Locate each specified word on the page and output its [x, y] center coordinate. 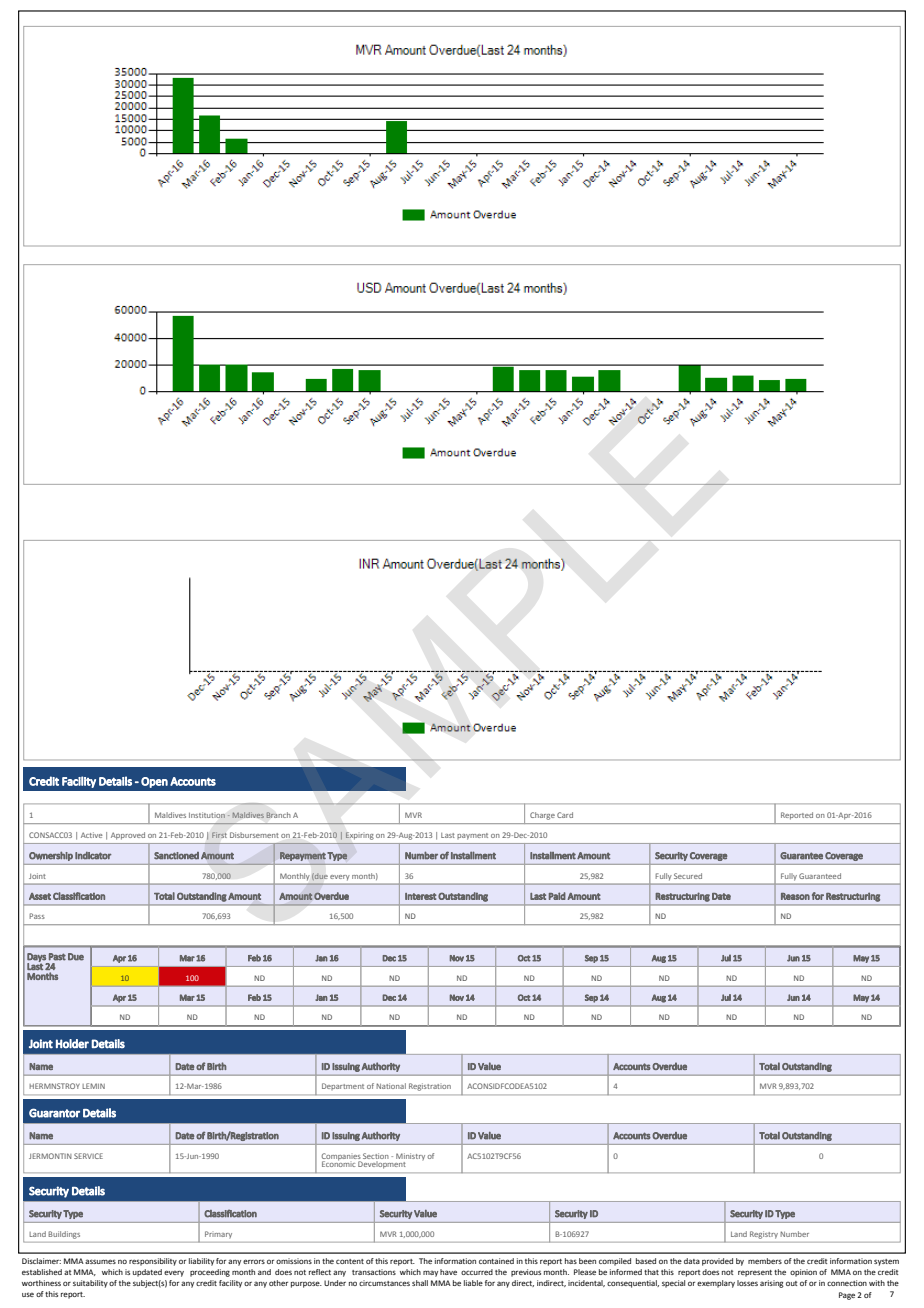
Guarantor [54, 1113]
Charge [542, 816]
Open [154, 782]
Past [57, 957]
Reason [795, 896]
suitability [90, 1284]
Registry [764, 1235]
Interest [421, 896]
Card [565, 815]
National [391, 1086]
